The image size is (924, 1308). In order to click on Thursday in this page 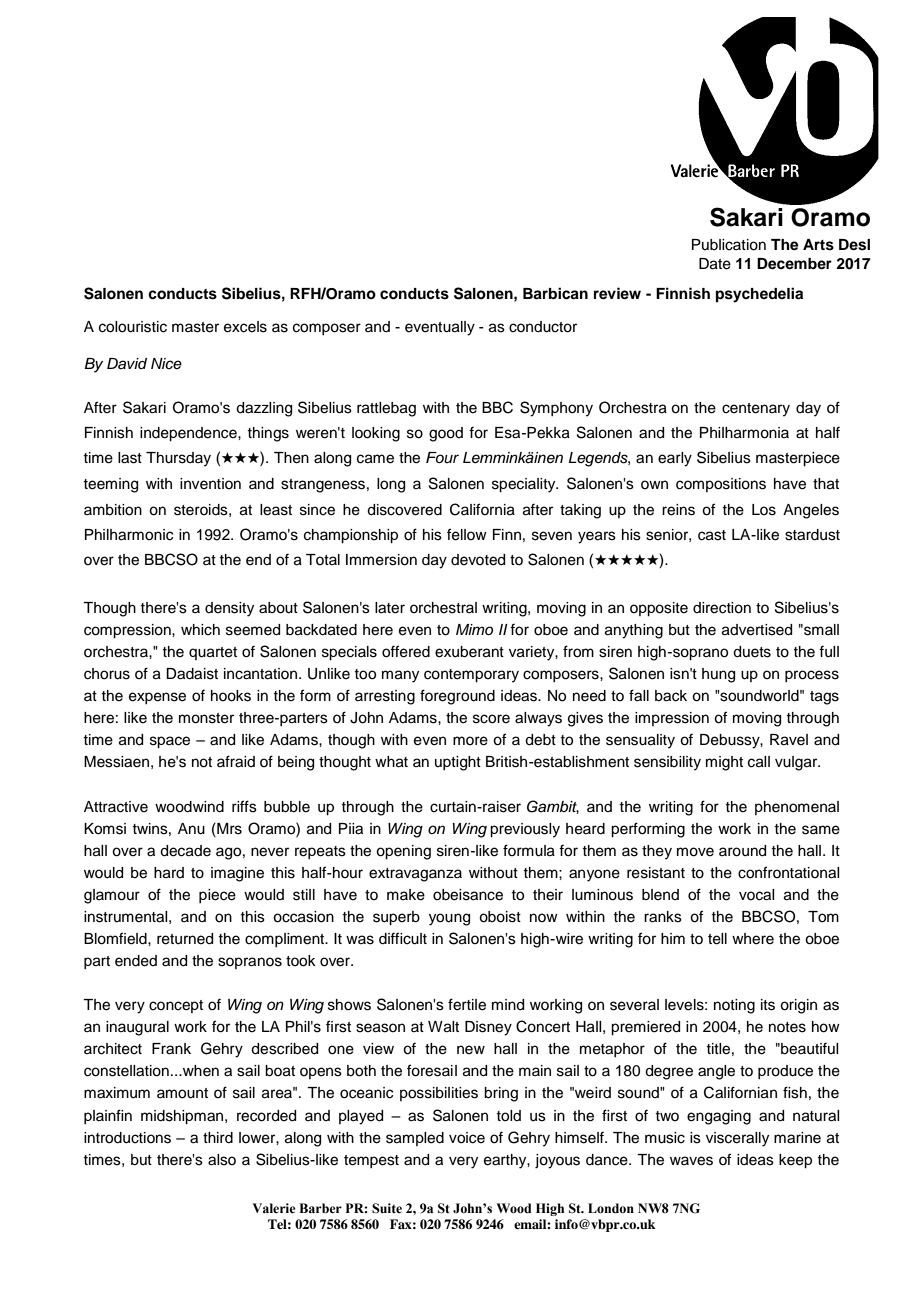, I will do `click(178, 459)`.
